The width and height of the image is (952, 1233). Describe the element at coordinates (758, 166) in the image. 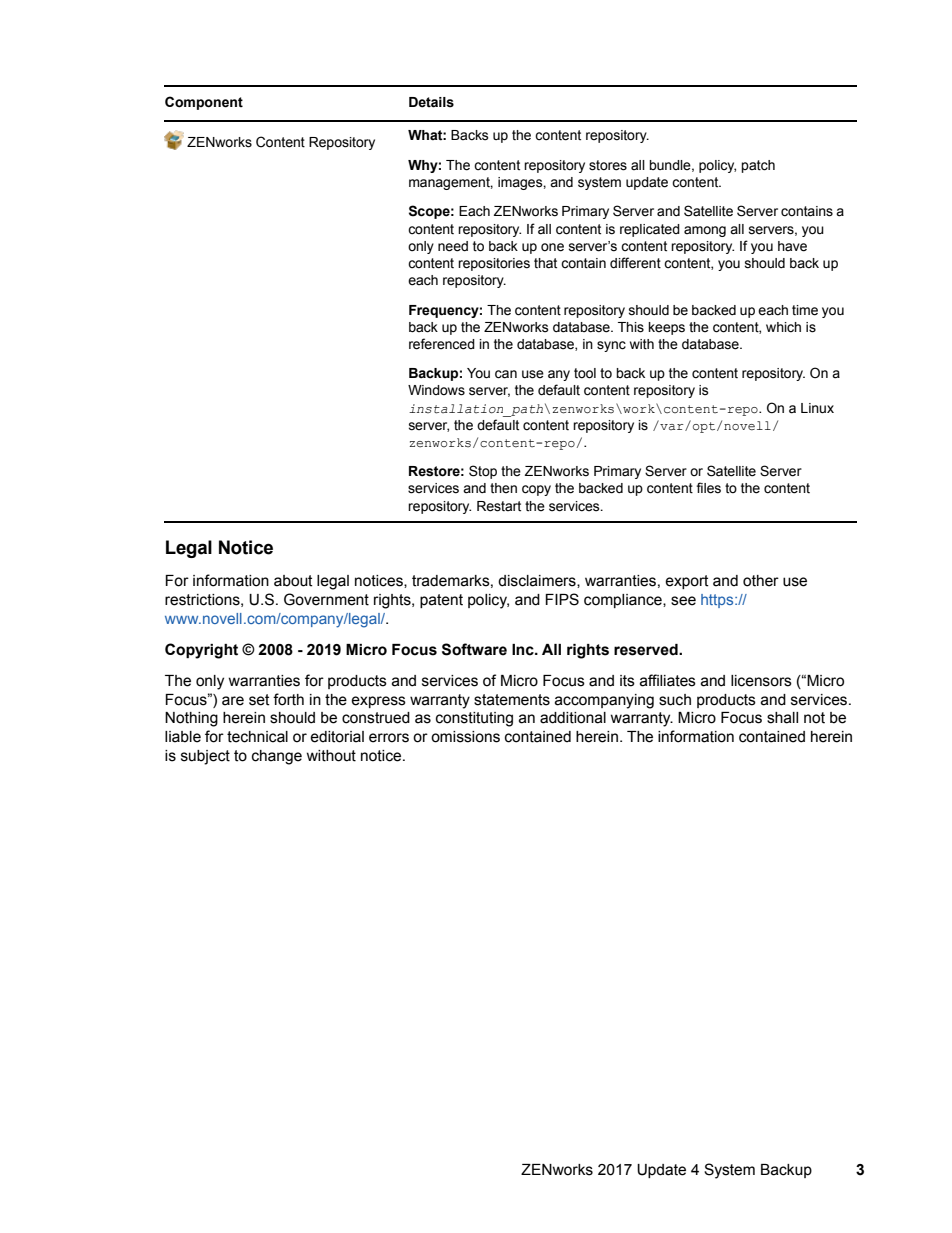

I see `patch` at that location.
